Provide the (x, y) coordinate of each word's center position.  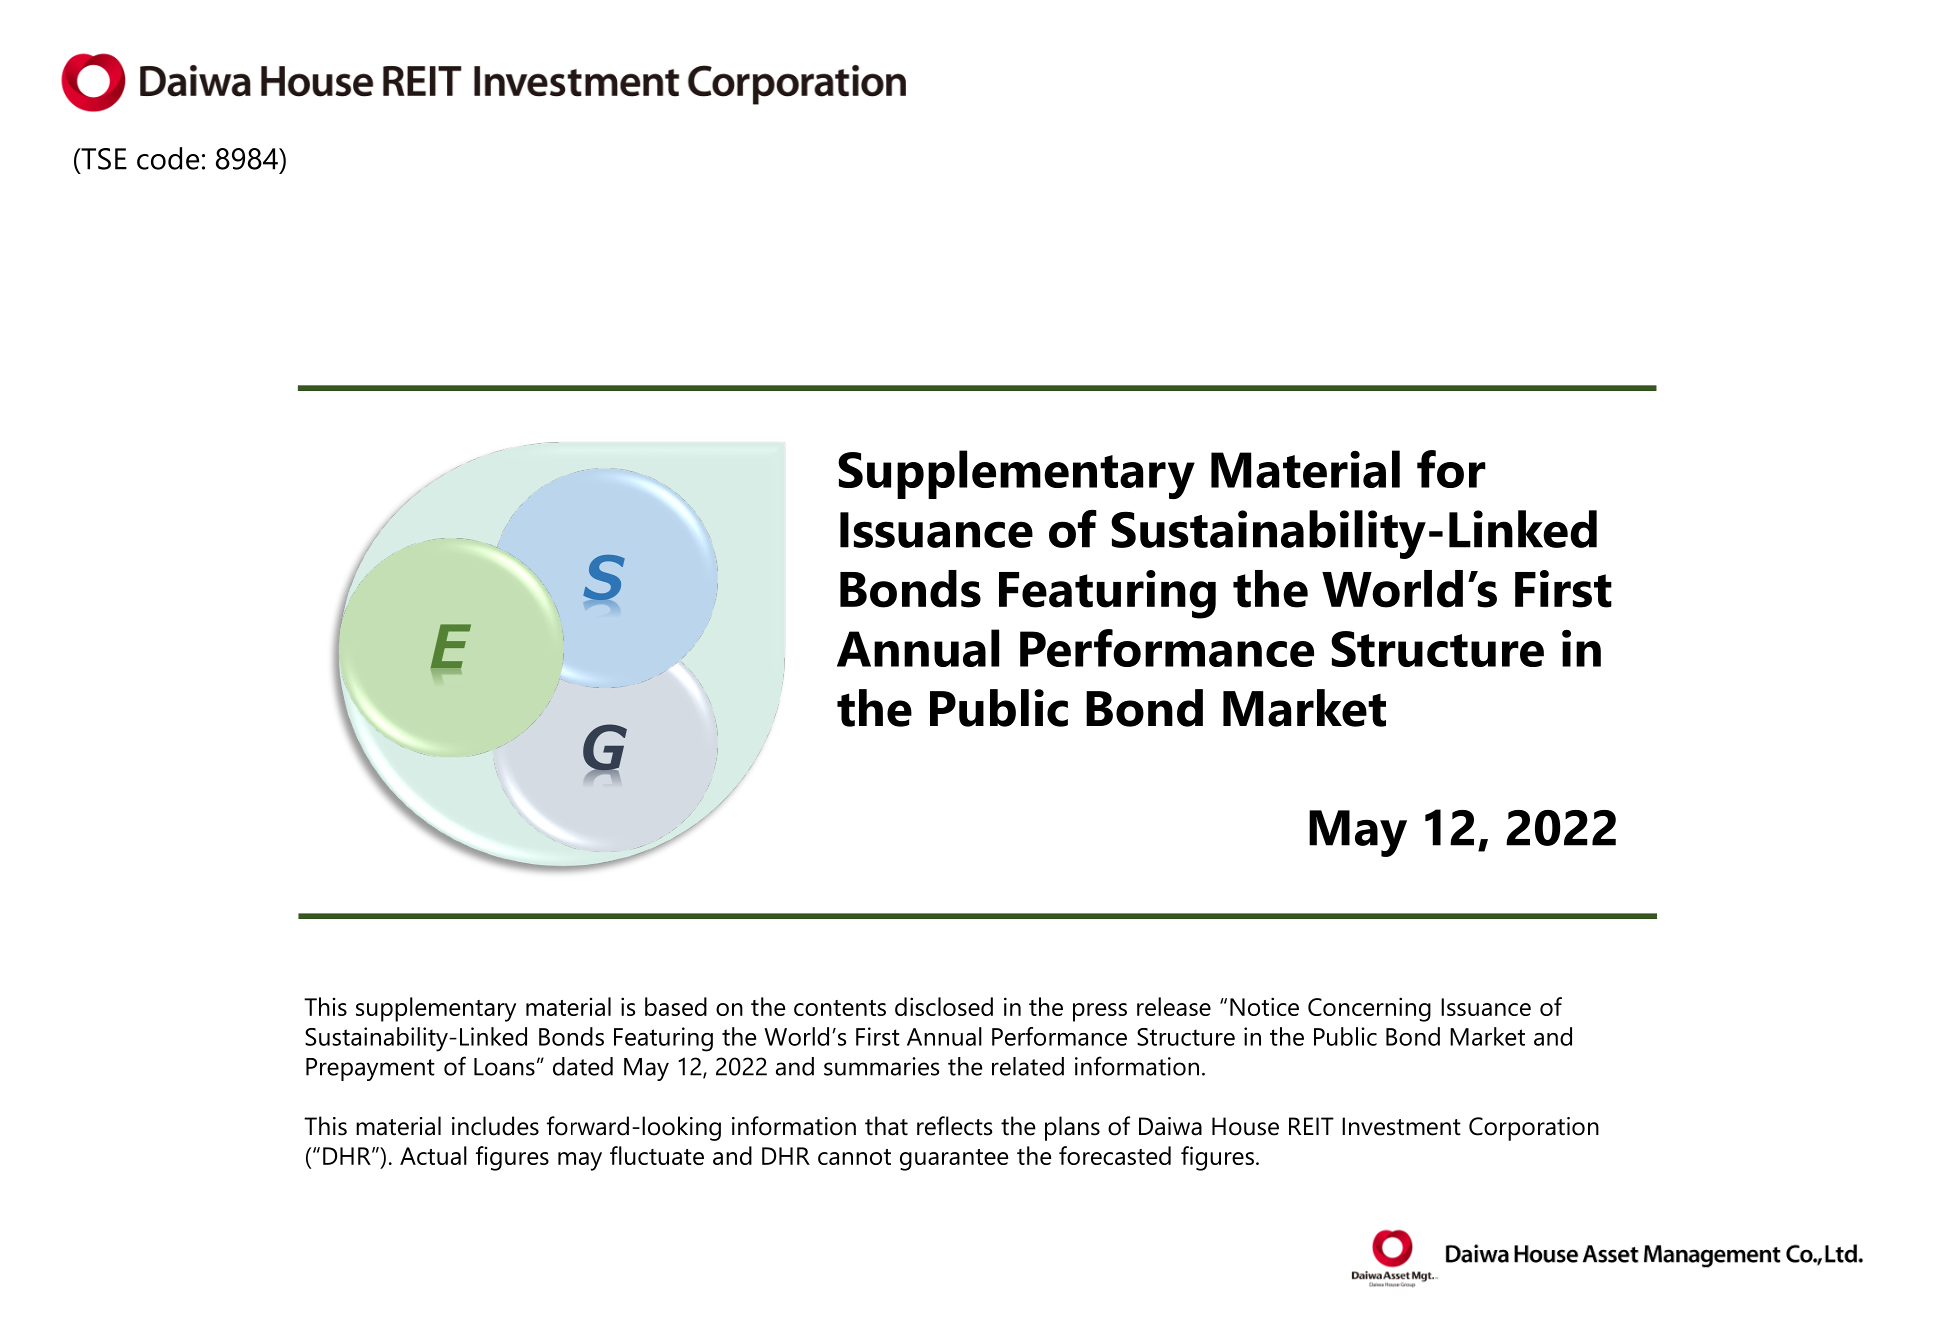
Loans (504, 1067)
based (676, 1006)
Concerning (1369, 1009)
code (168, 158)
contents (840, 1008)
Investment (1401, 1126)
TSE (103, 159)
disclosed (944, 1006)
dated (583, 1066)
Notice (1264, 1006)
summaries (881, 1066)
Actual (433, 1155)
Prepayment (370, 1069)
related (1028, 1066)
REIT (1311, 1126)
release (1174, 1006)
